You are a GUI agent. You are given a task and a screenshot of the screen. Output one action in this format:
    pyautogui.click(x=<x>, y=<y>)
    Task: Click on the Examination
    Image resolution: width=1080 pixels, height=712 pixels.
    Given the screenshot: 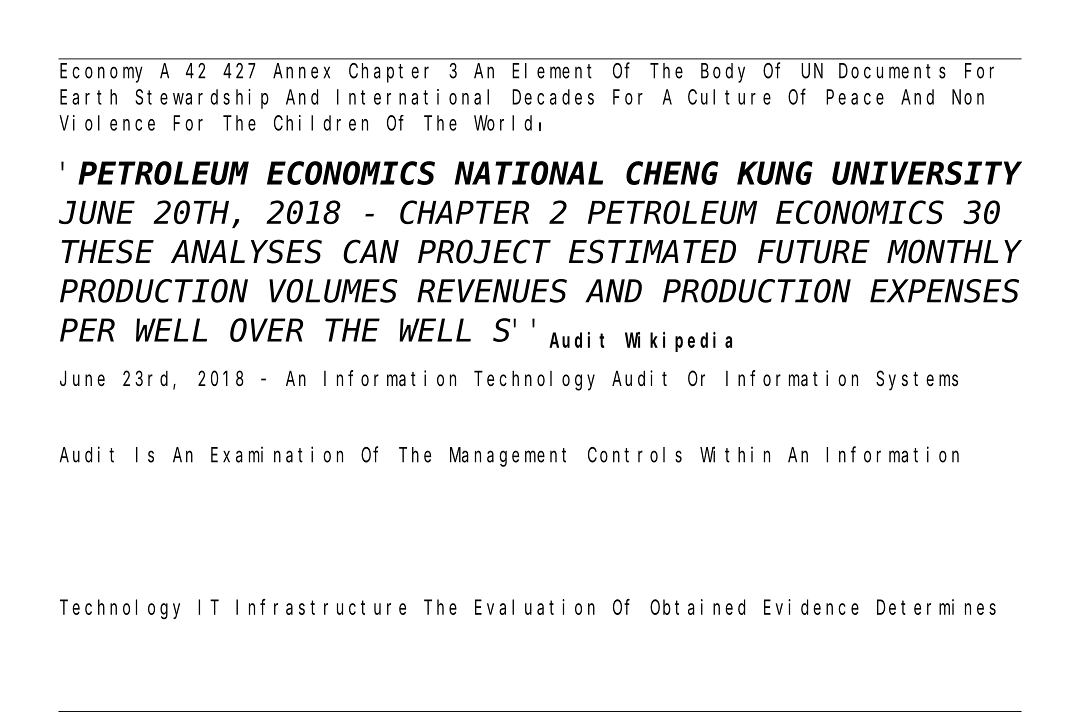 What is the action you would take?
    pyautogui.click(x=277, y=454)
